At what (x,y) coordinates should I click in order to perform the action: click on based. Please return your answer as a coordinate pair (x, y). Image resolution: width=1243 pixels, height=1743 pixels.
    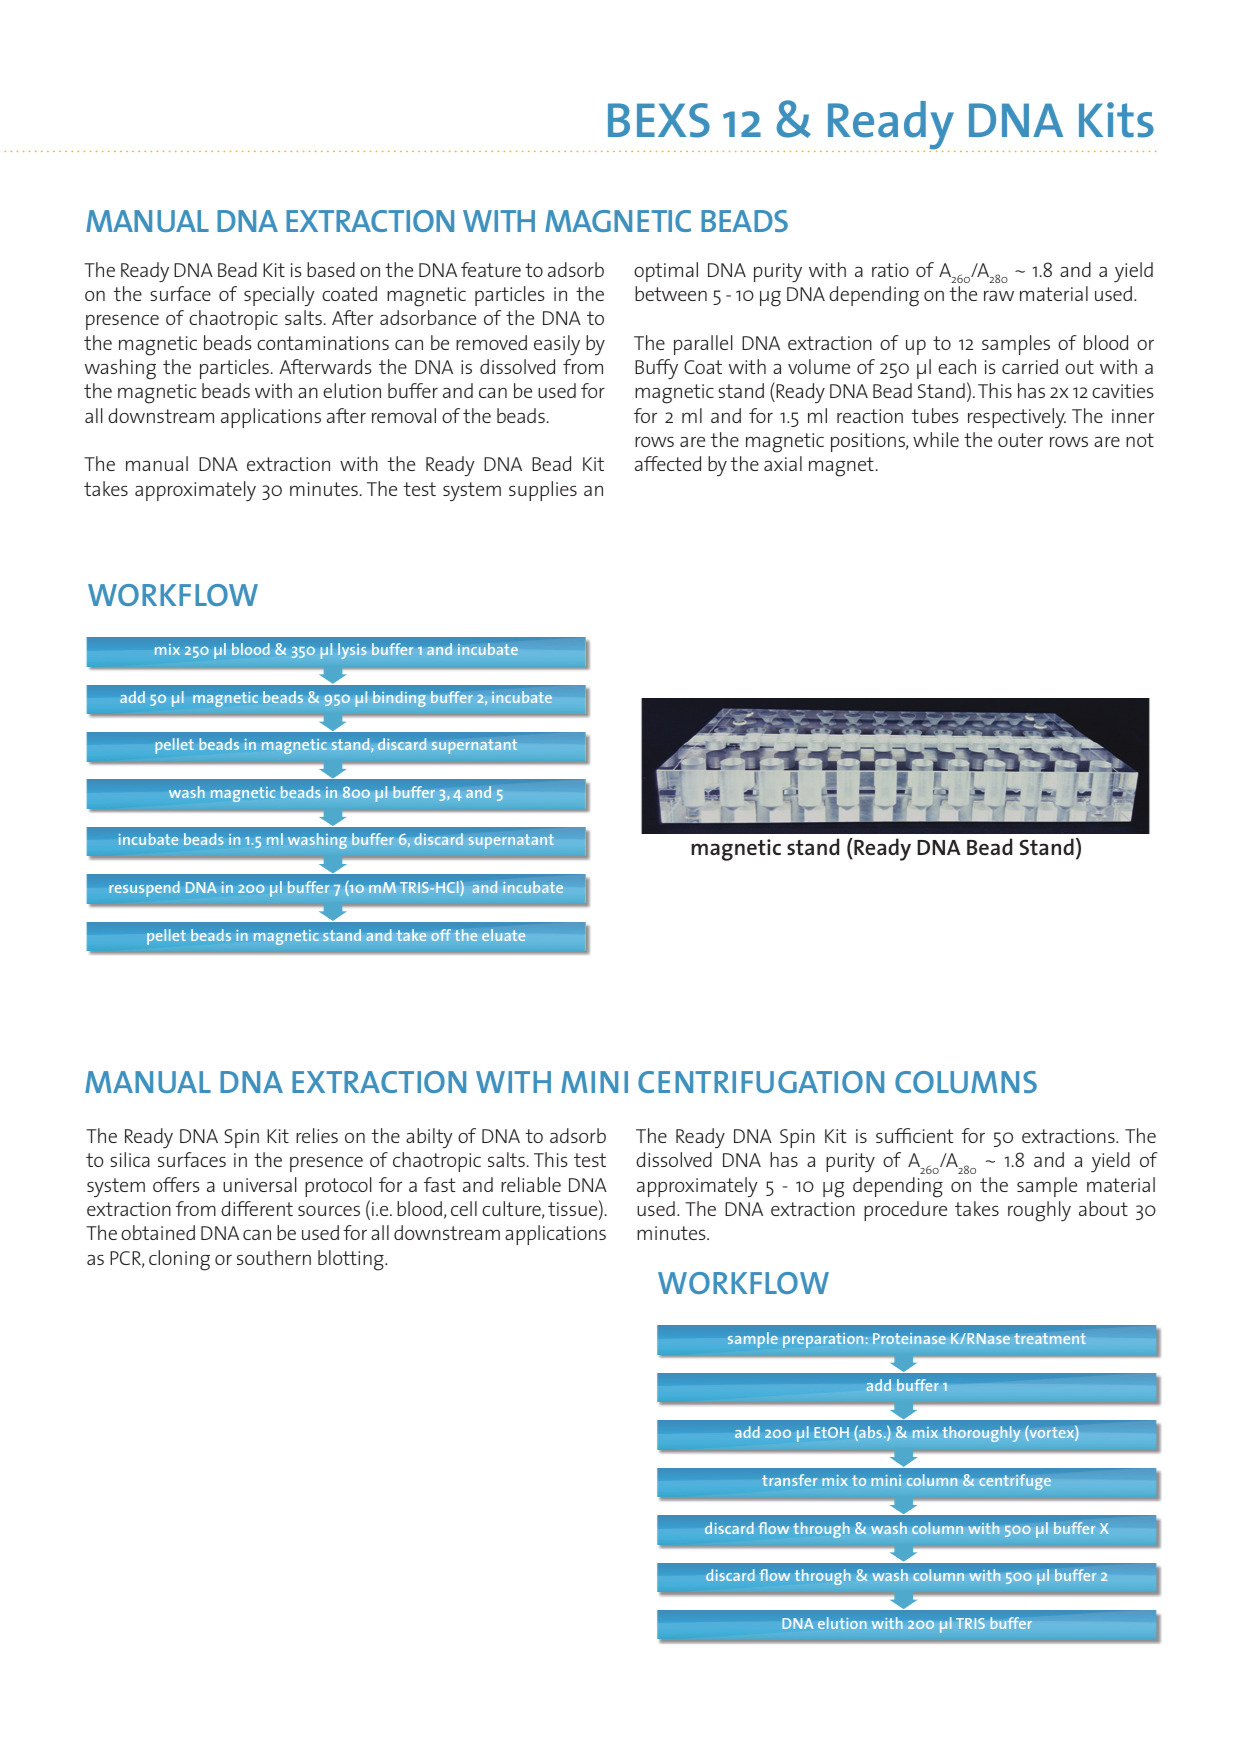
    Looking at the image, I should click on (331, 269).
